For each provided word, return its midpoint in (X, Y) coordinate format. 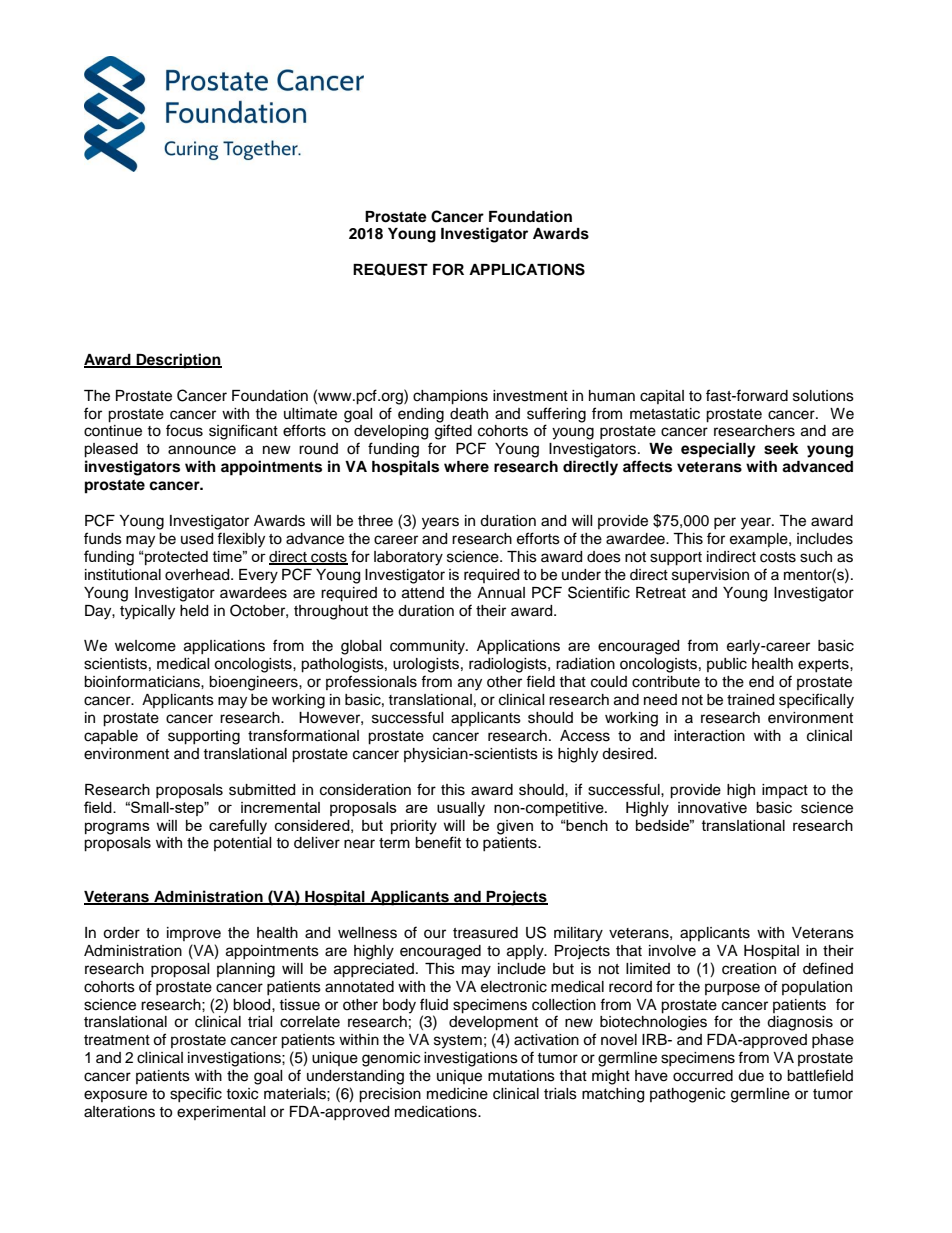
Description (178, 361)
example (760, 540)
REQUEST (390, 269)
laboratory (408, 558)
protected (175, 558)
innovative (712, 808)
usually (461, 809)
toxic (242, 1094)
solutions (823, 396)
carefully (238, 827)
